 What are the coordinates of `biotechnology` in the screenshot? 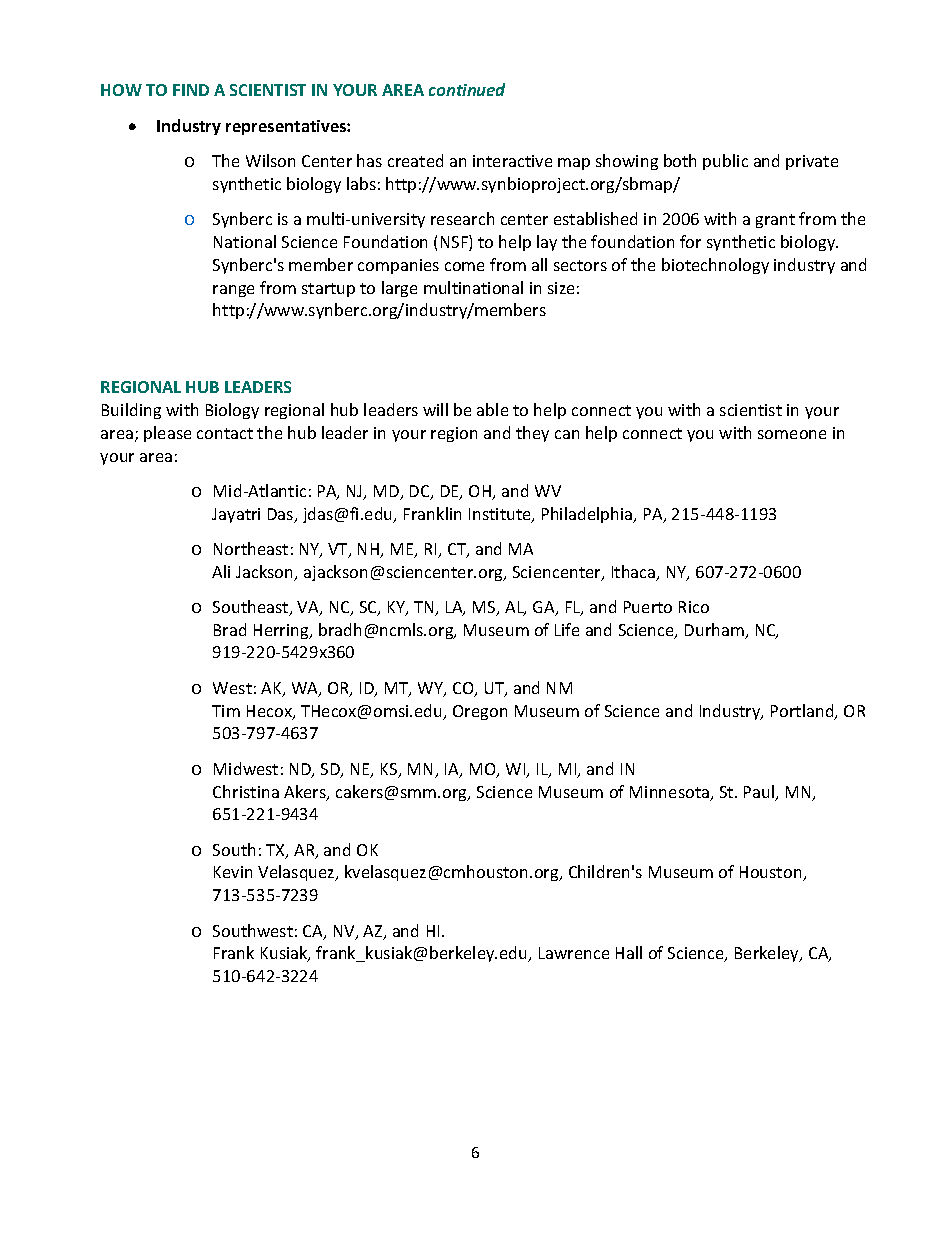 It's located at (715, 266).
